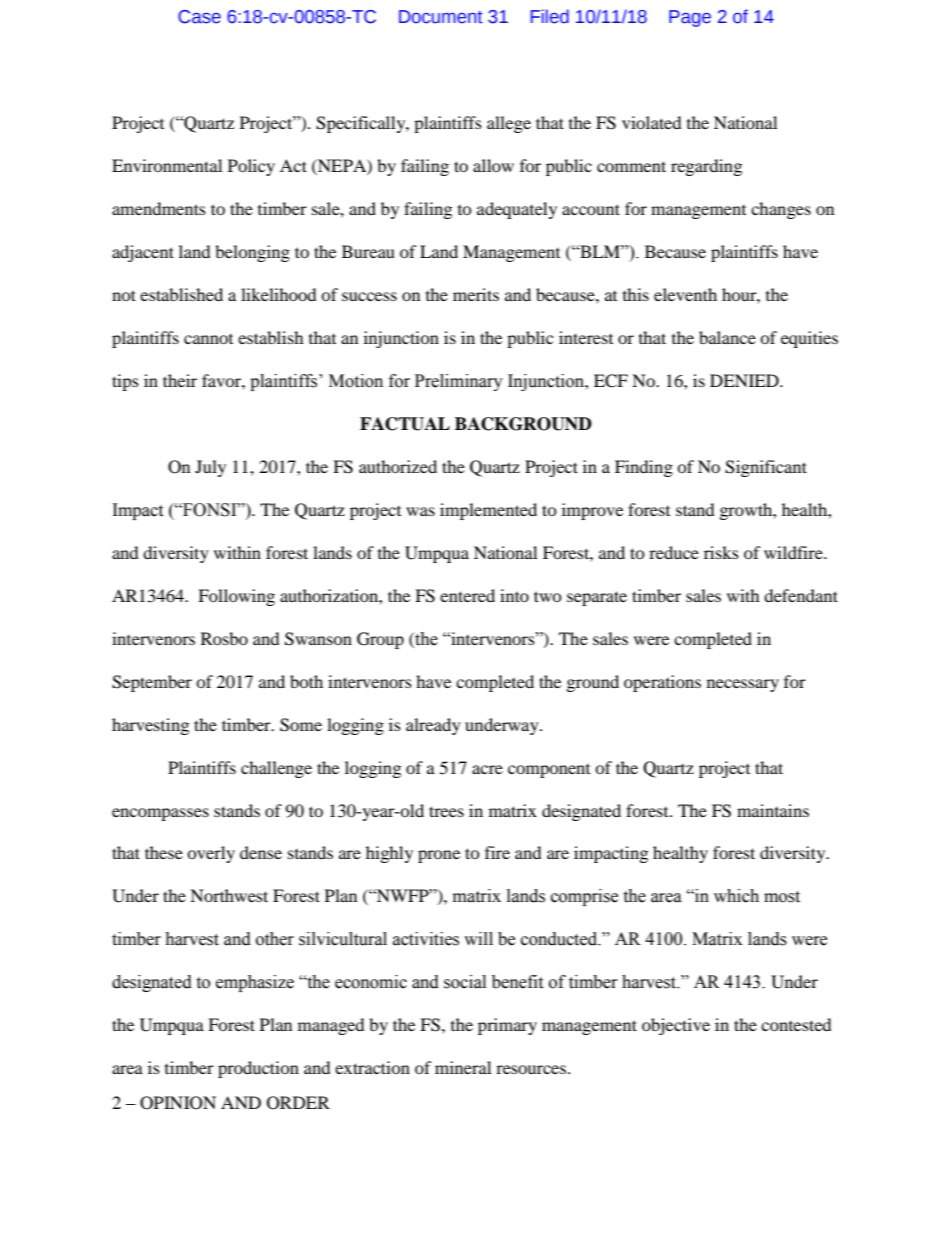  What do you see at coordinates (690, 18) in the screenshot?
I see `Page` at bounding box center [690, 18].
